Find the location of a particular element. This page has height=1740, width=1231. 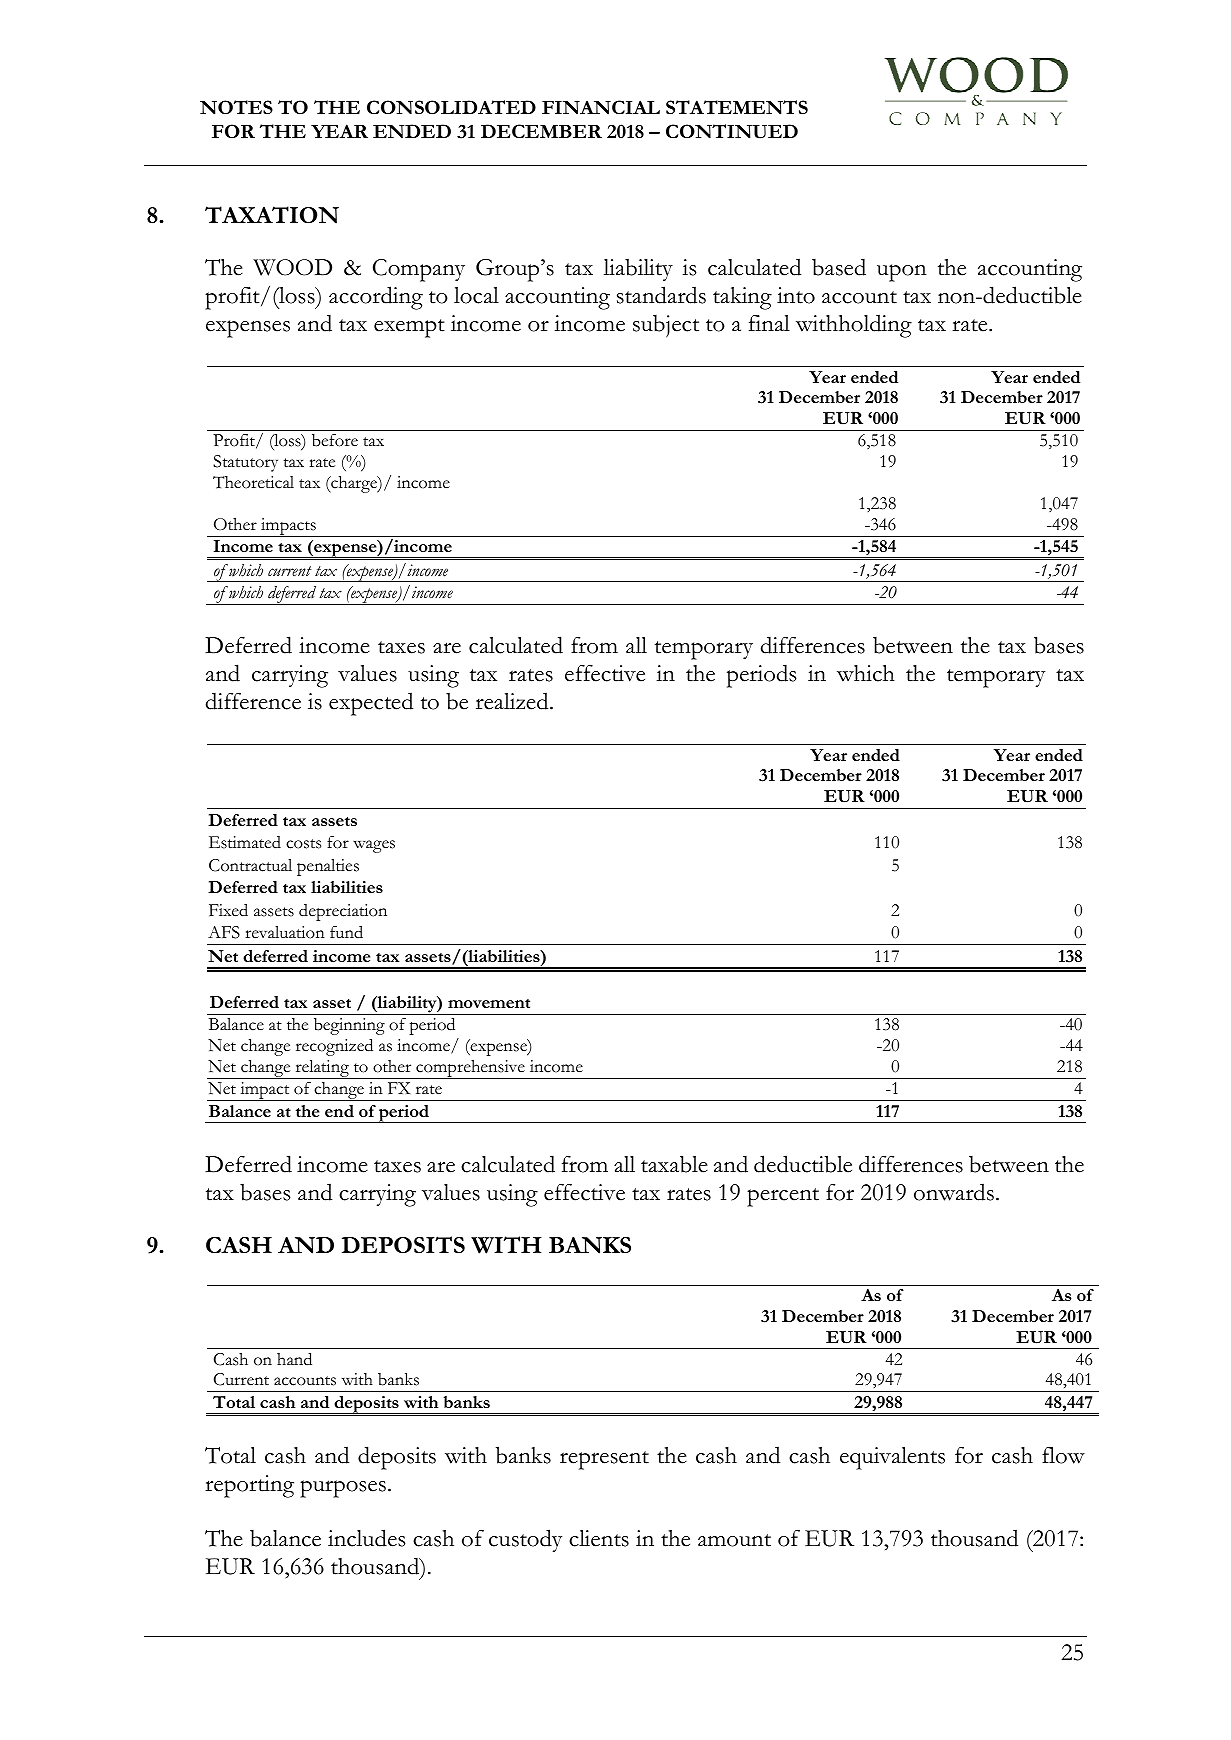

costs is located at coordinates (303, 844).
